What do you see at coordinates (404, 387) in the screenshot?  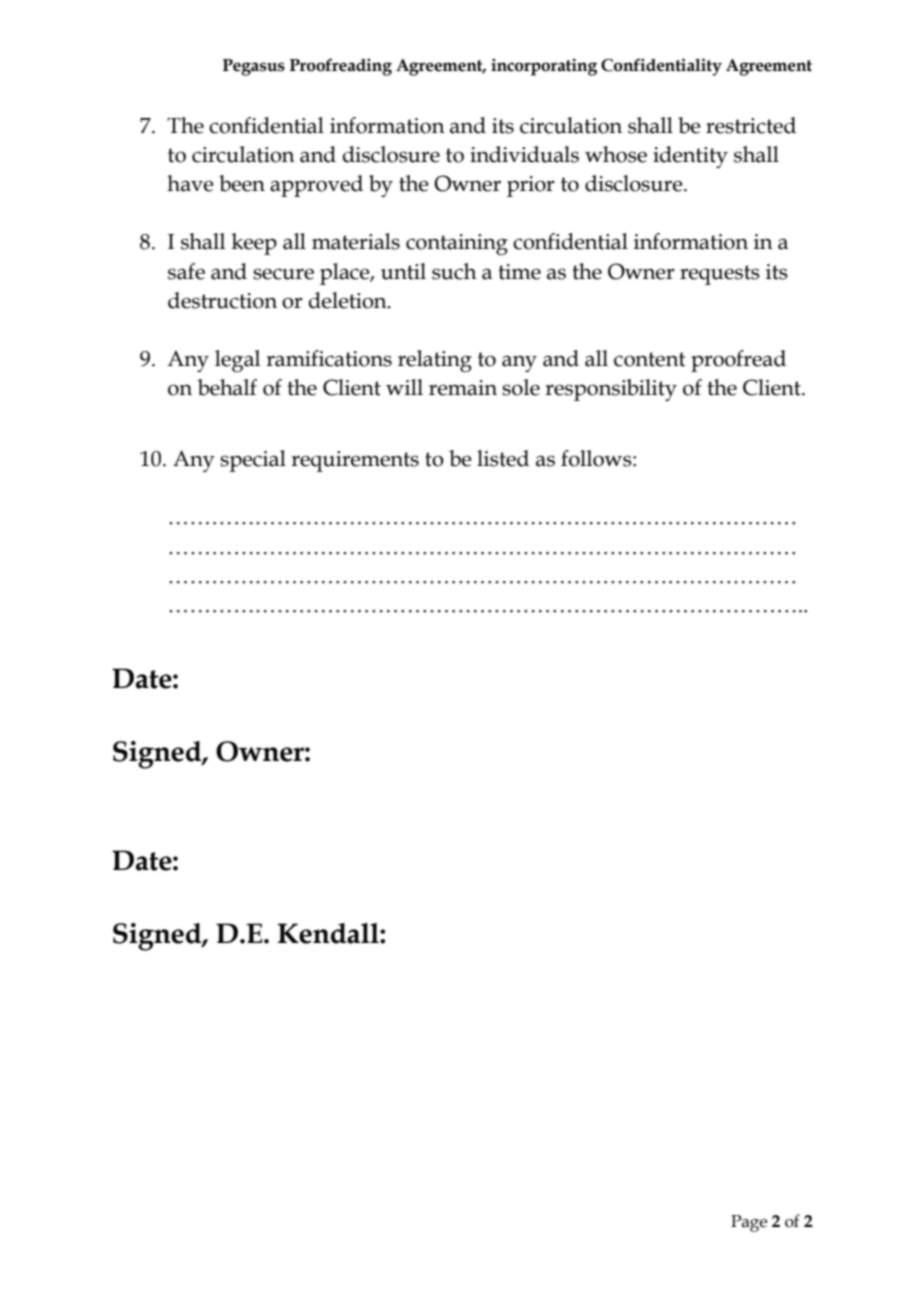 I see `will` at bounding box center [404, 387].
